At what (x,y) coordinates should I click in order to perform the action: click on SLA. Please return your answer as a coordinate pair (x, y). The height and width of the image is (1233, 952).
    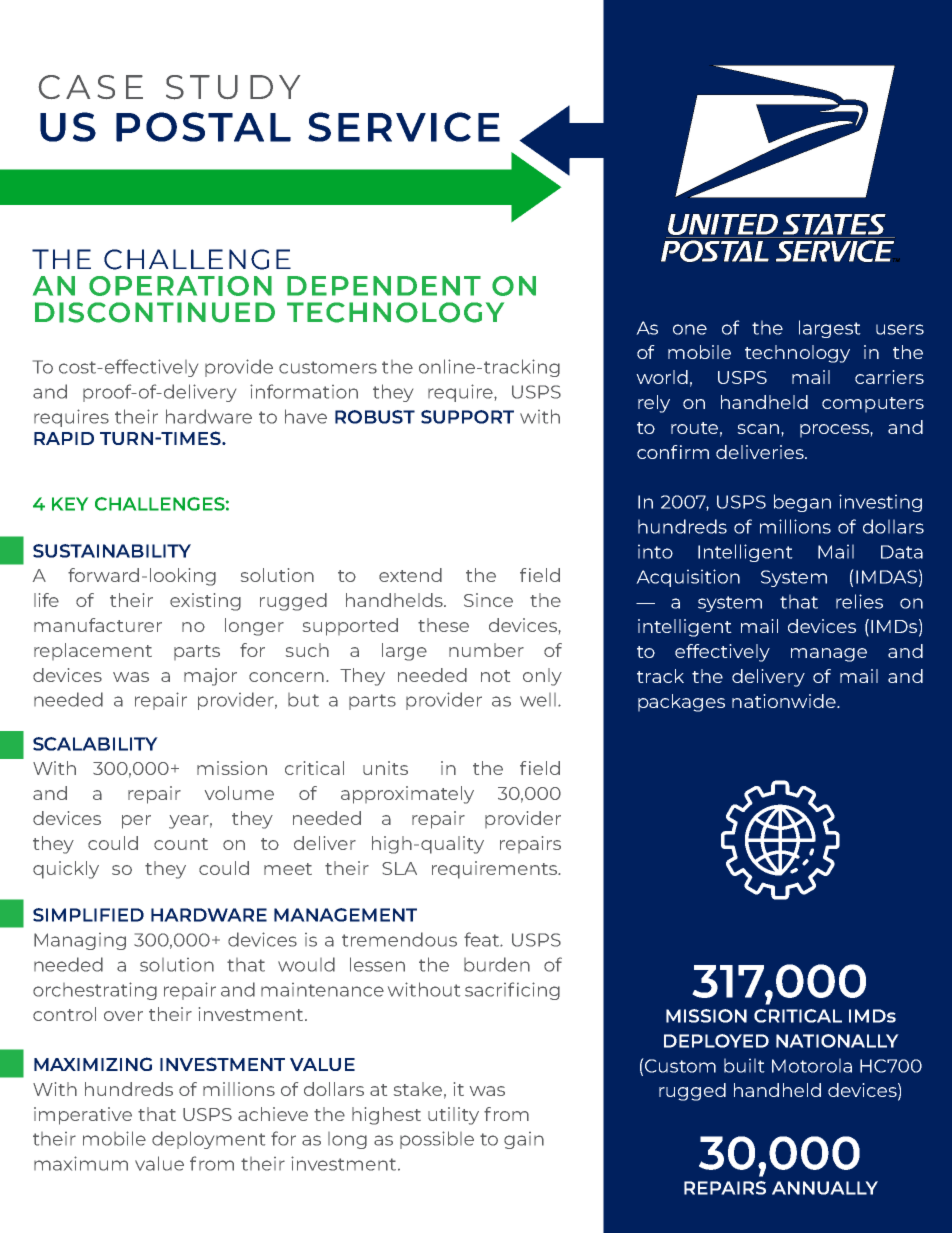
    Looking at the image, I should click on (399, 868).
